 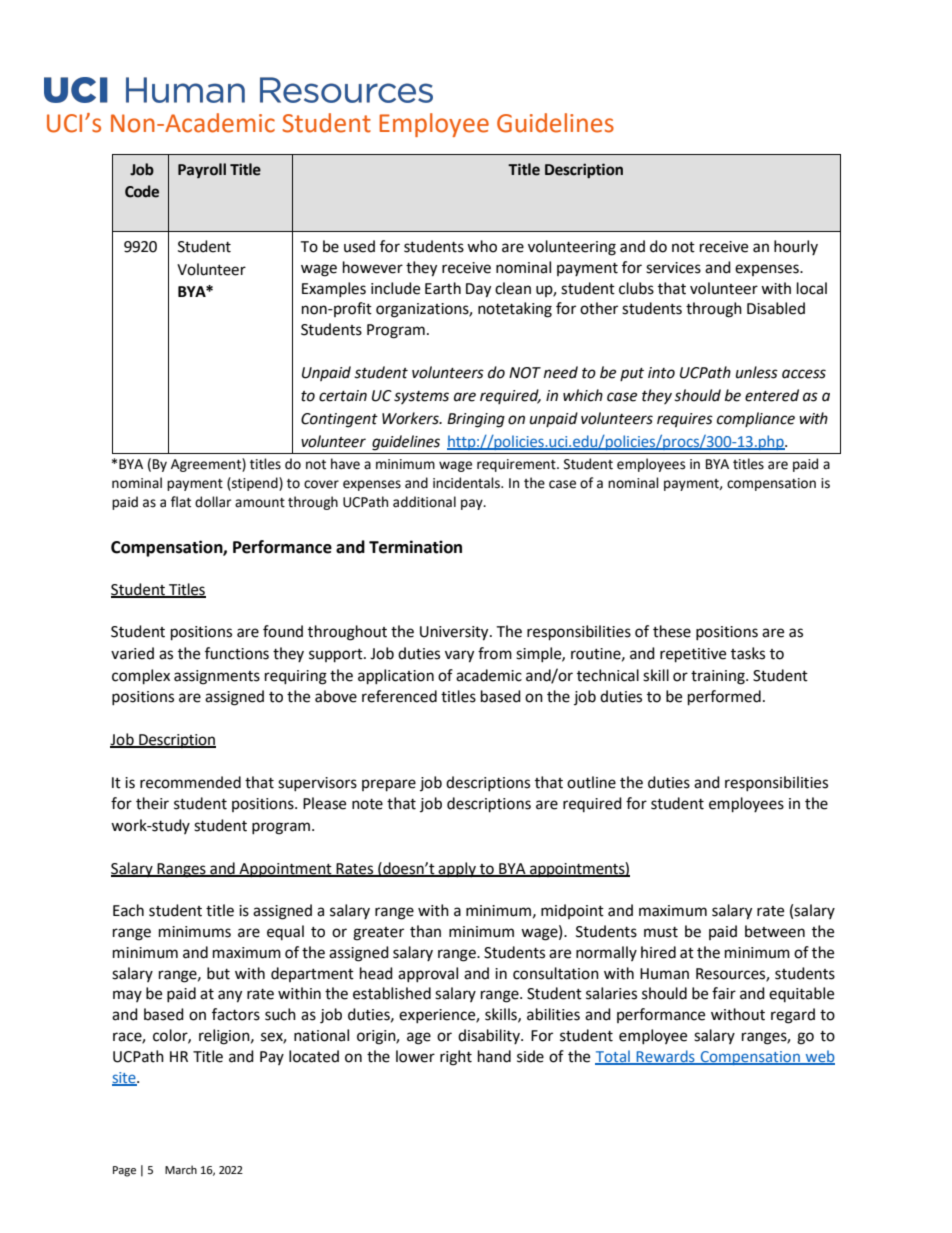 I want to click on incidentals, so click(x=467, y=483).
